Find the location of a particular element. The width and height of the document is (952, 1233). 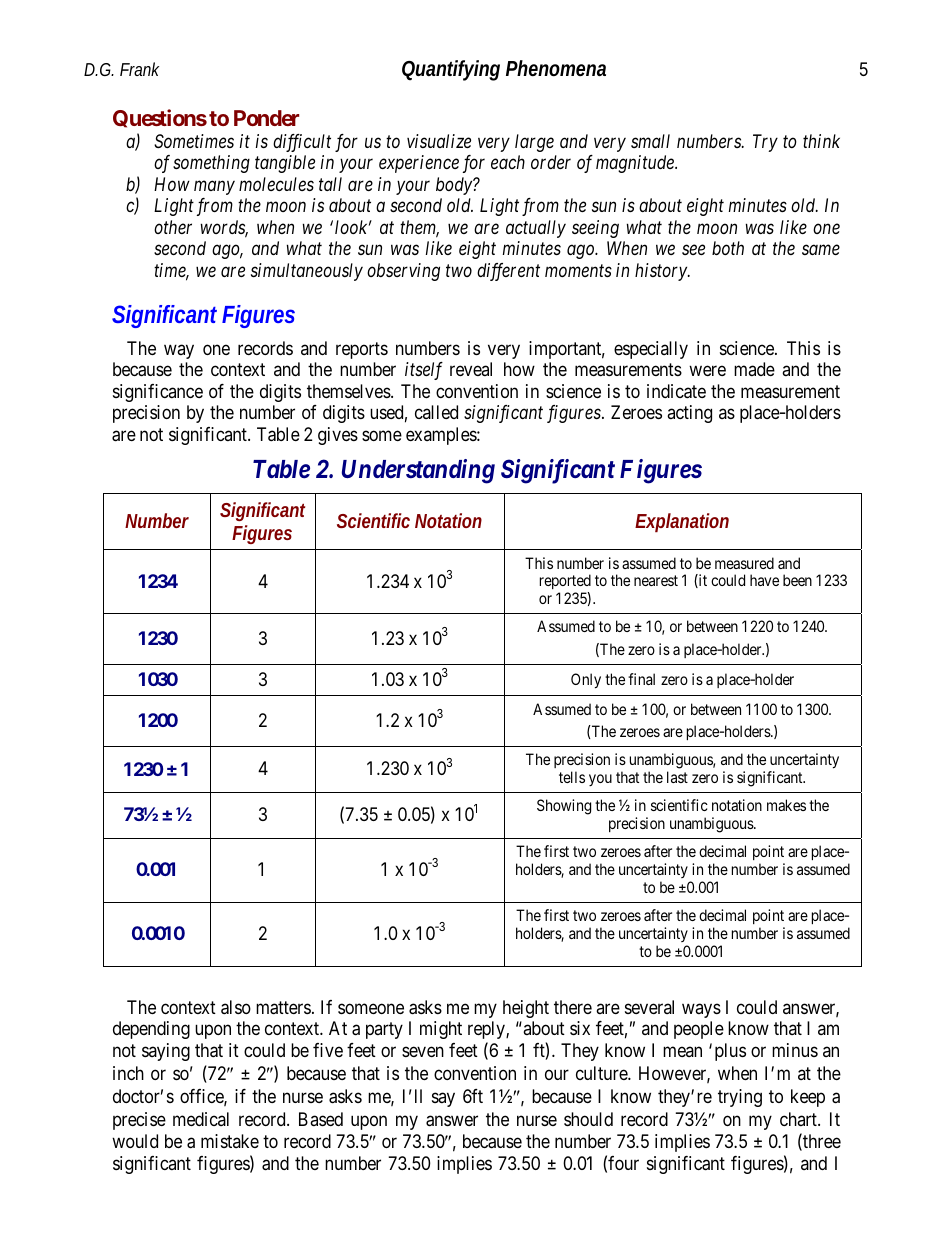

medical is located at coordinates (201, 1119).
